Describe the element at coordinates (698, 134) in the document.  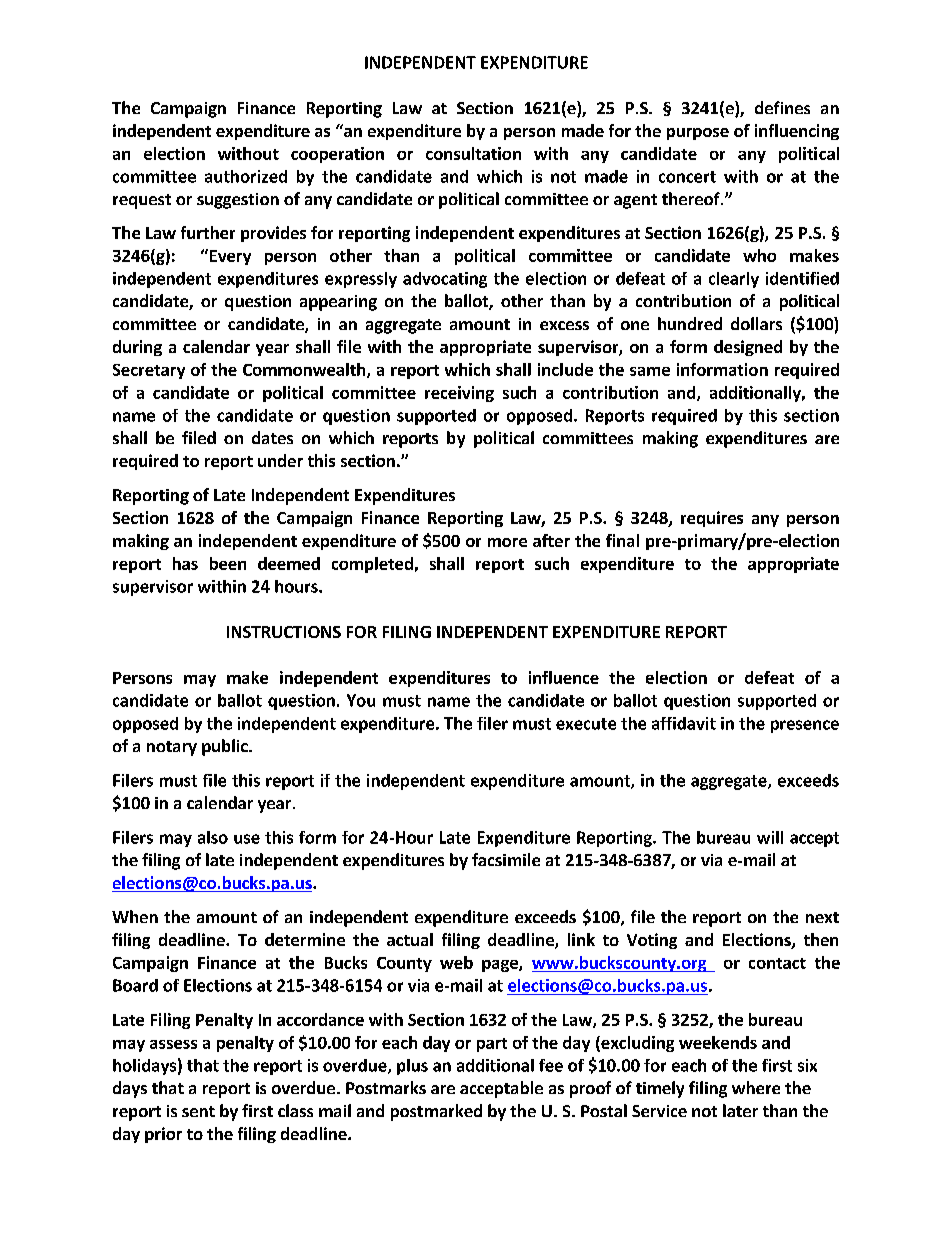
I see `purpose` at that location.
